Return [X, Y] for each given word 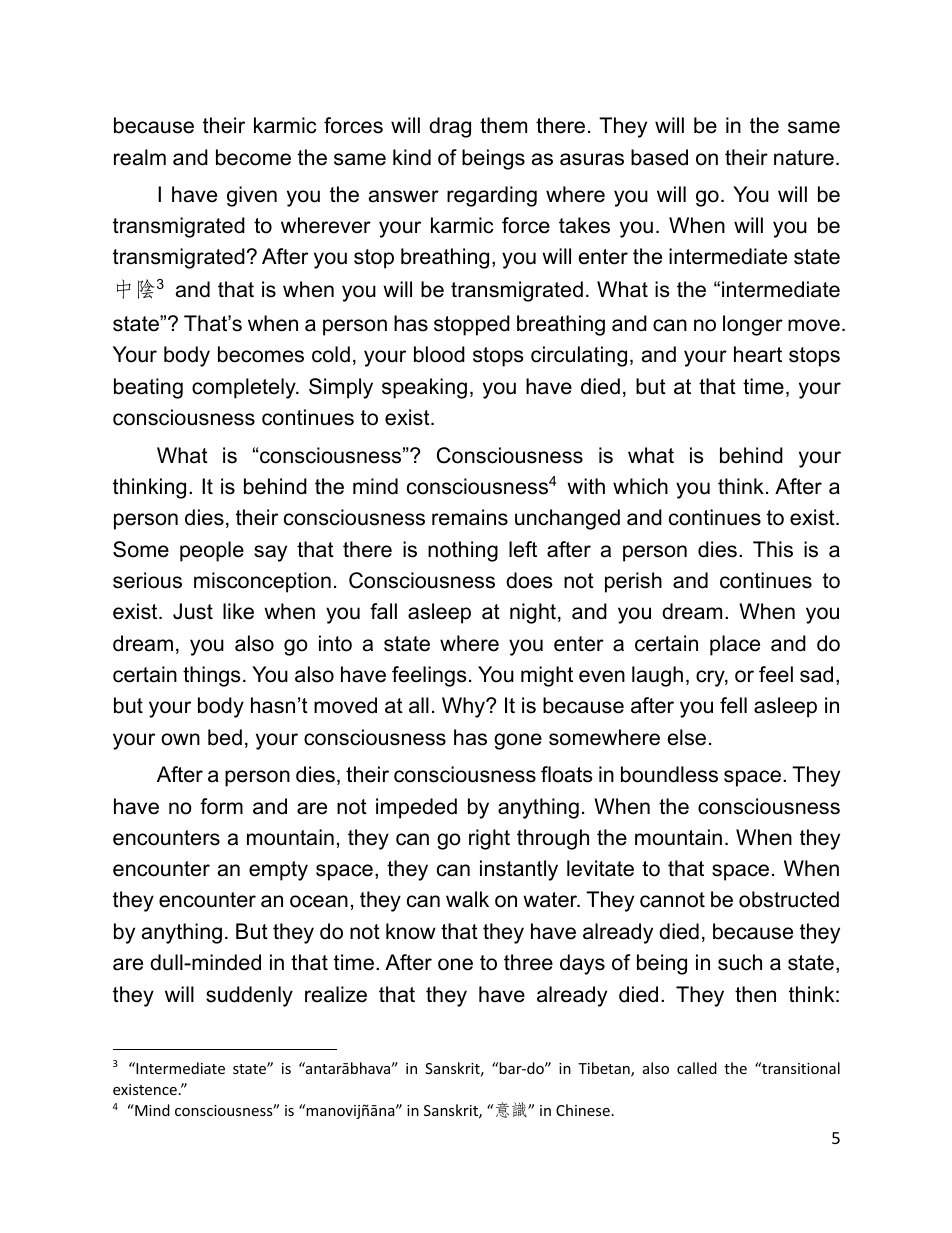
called [697, 1068]
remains [470, 517]
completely [245, 388]
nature [804, 158]
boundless [669, 774]
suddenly [249, 996]
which [640, 486]
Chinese [583, 1110]
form [221, 806]
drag [450, 127]
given [252, 196]
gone [518, 741]
